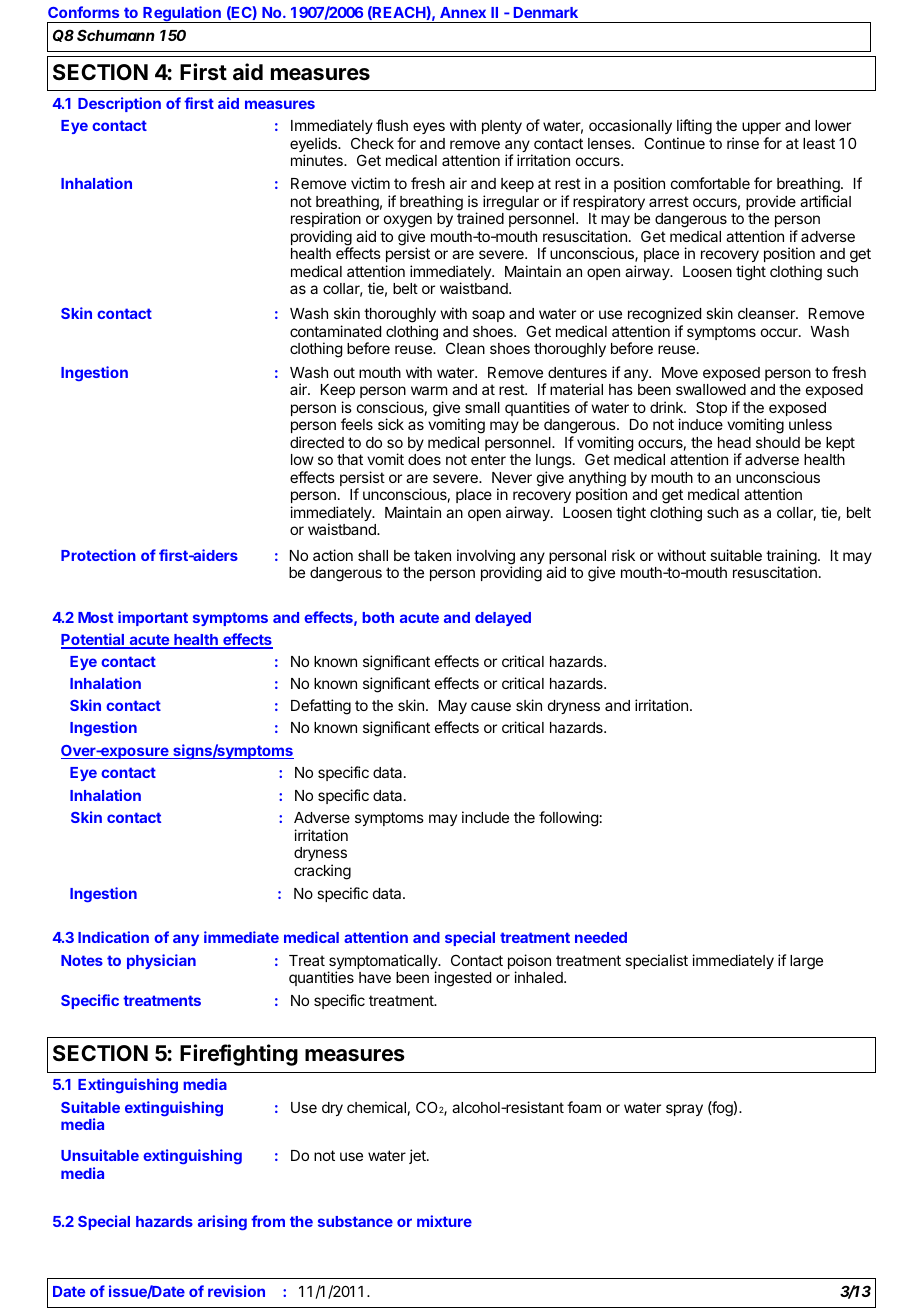  What do you see at coordinates (222, 1222) in the image?
I see `arising` at bounding box center [222, 1222].
